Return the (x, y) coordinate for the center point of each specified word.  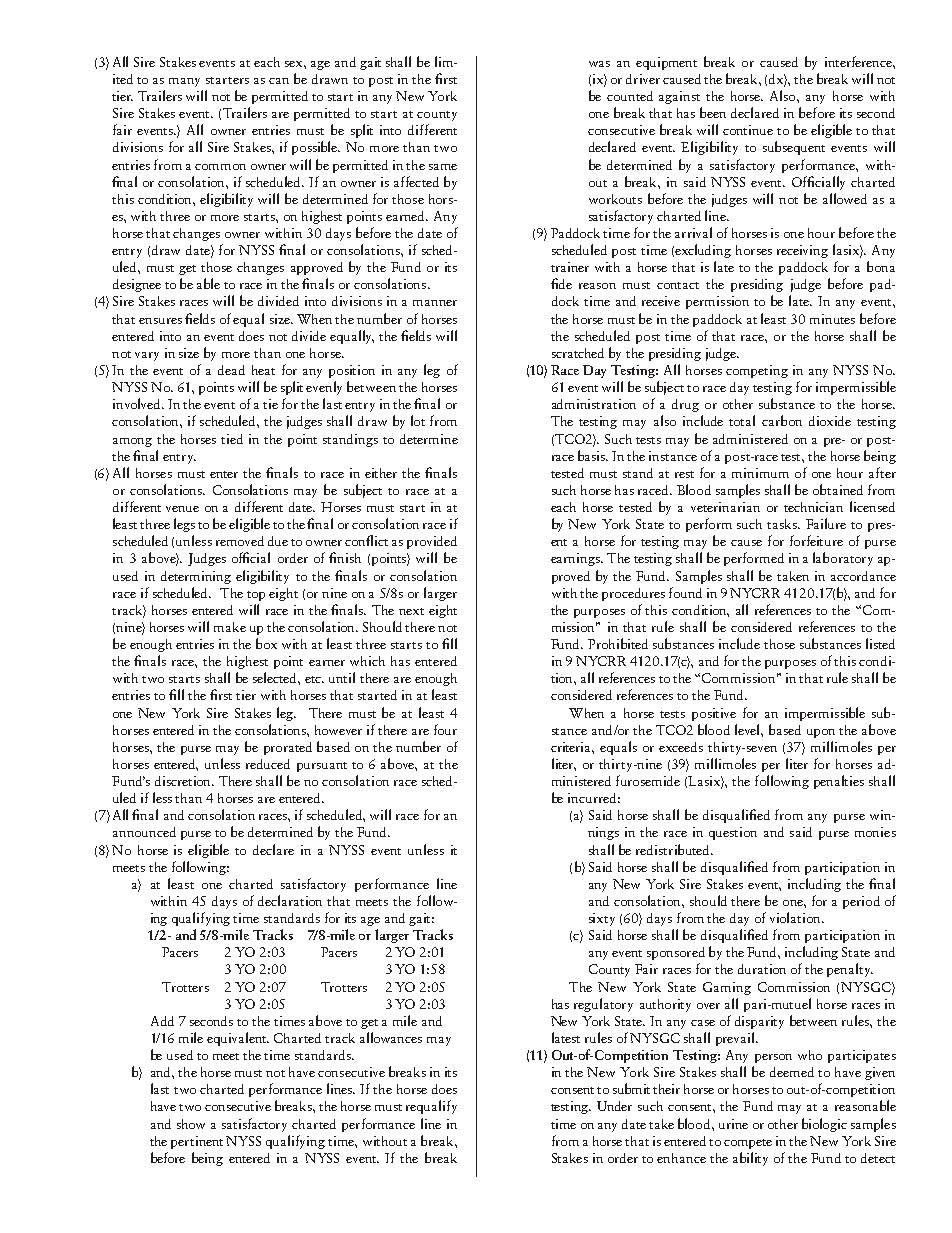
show (191, 1124)
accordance (863, 576)
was (599, 64)
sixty (602, 919)
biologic (824, 1125)
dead (231, 370)
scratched (578, 353)
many (184, 82)
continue (748, 130)
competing (757, 371)
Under (614, 1106)
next (411, 611)
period (861, 902)
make (230, 627)
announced (144, 832)
